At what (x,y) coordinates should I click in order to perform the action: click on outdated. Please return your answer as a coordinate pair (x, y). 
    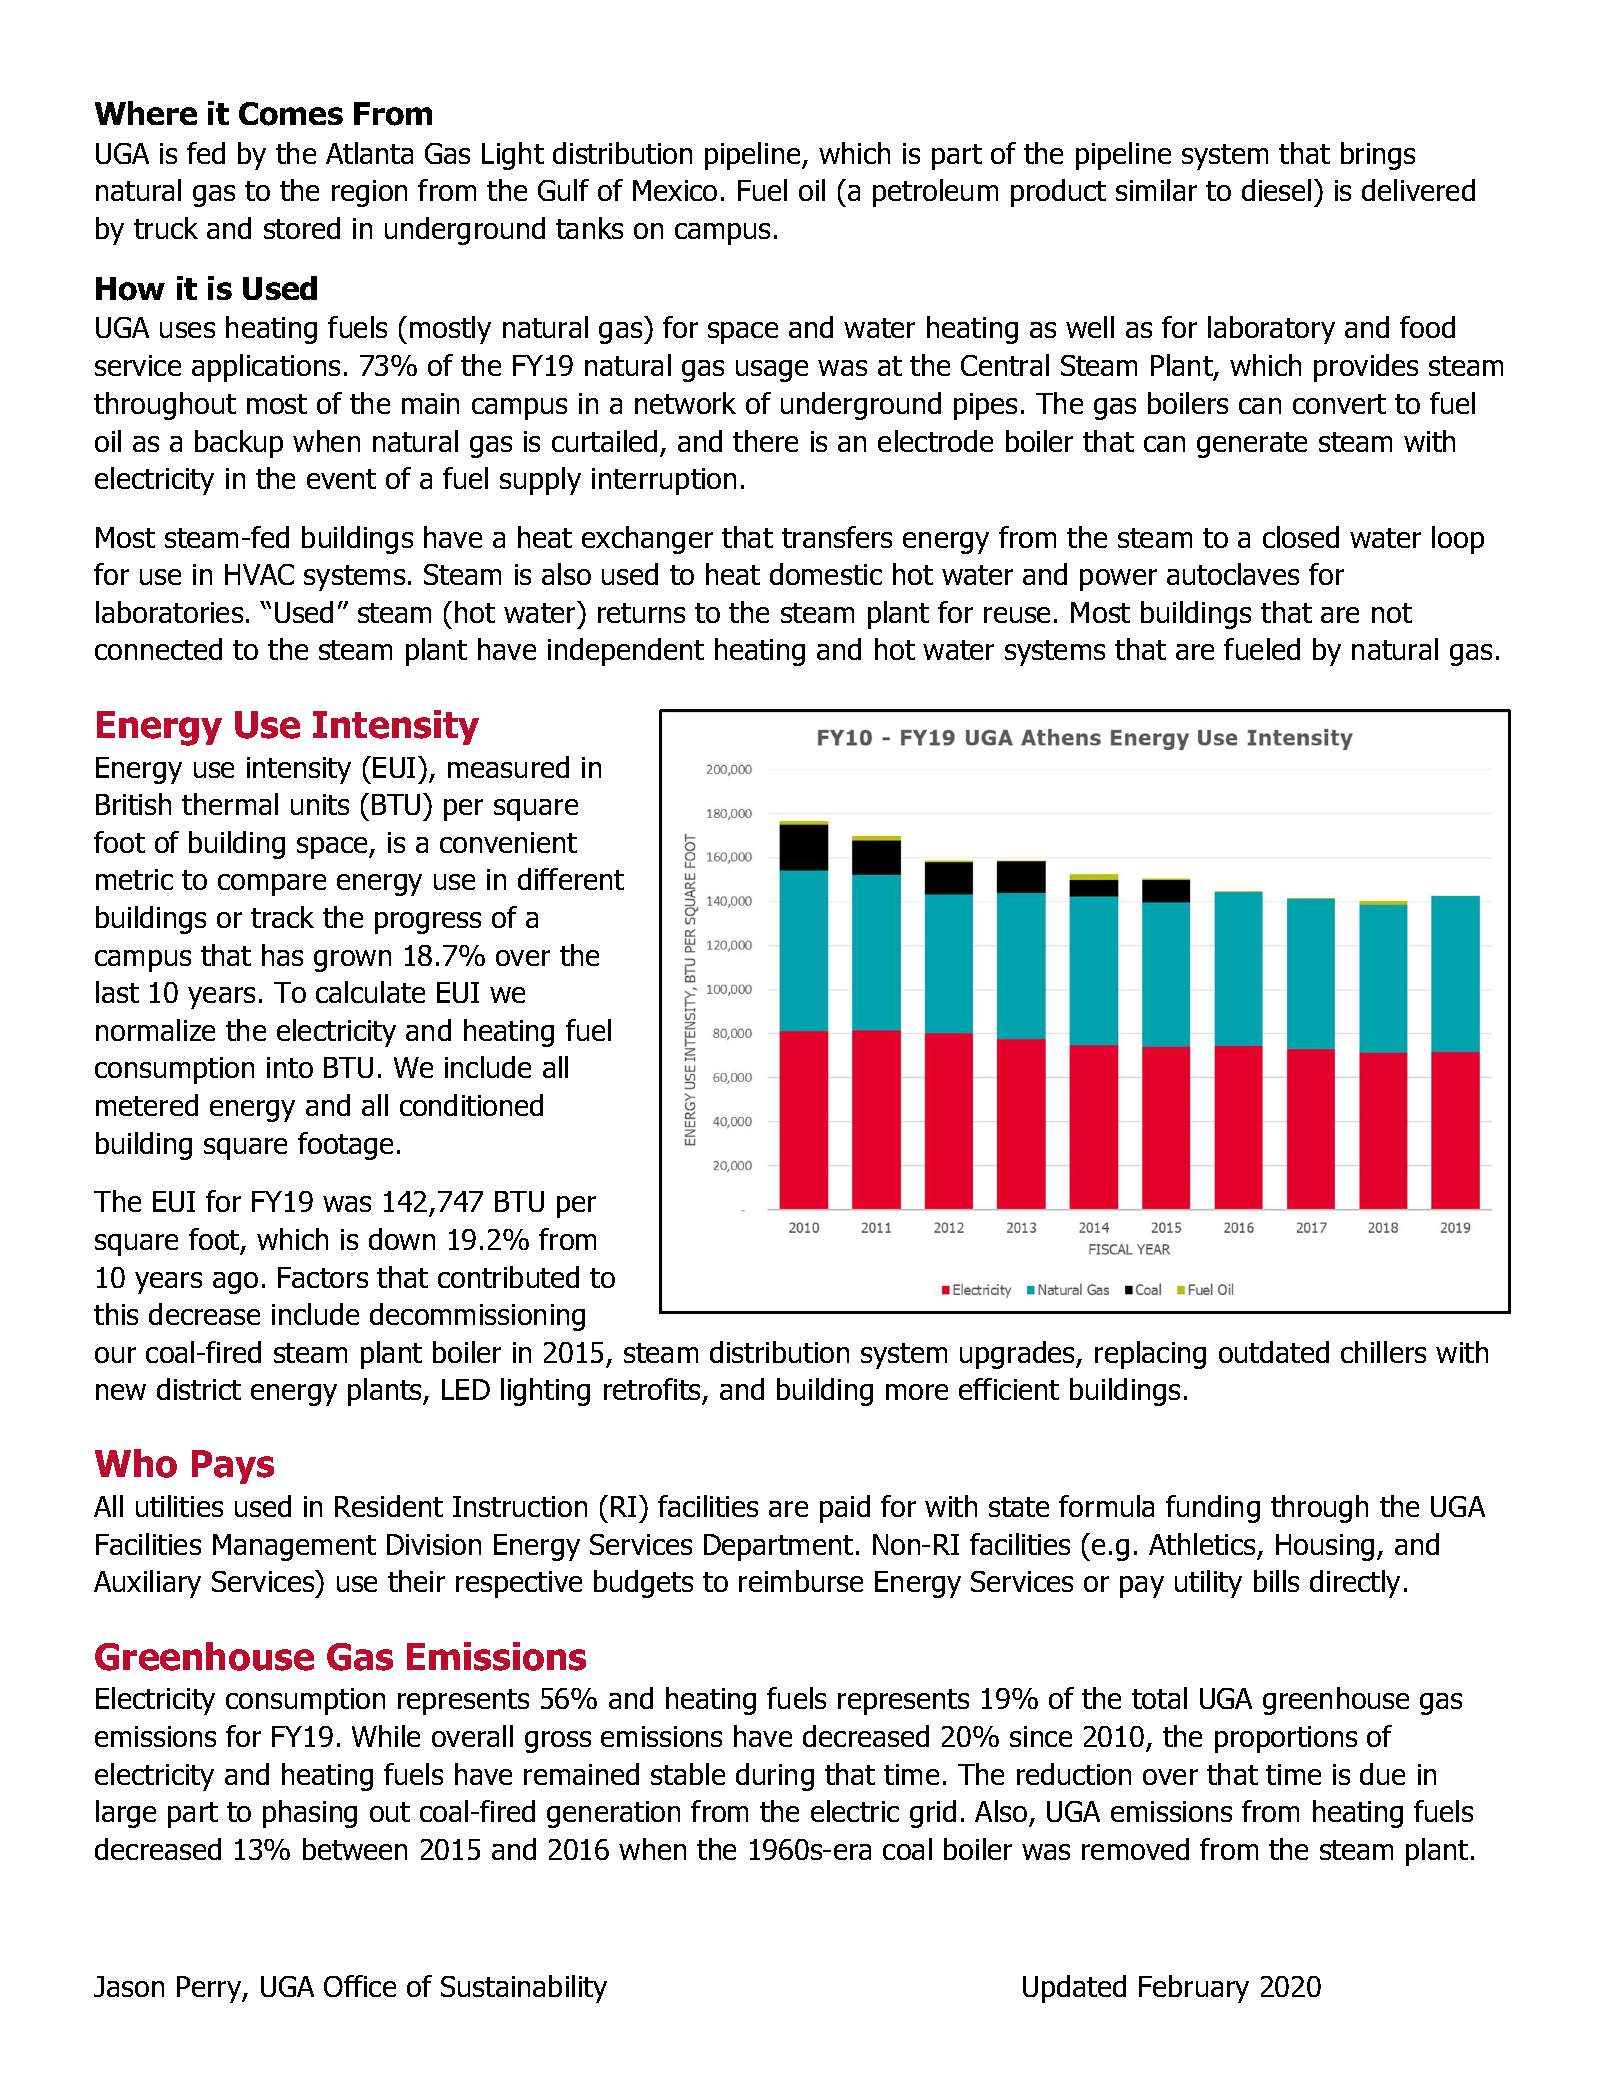
    Looking at the image, I should click on (1274, 1352).
